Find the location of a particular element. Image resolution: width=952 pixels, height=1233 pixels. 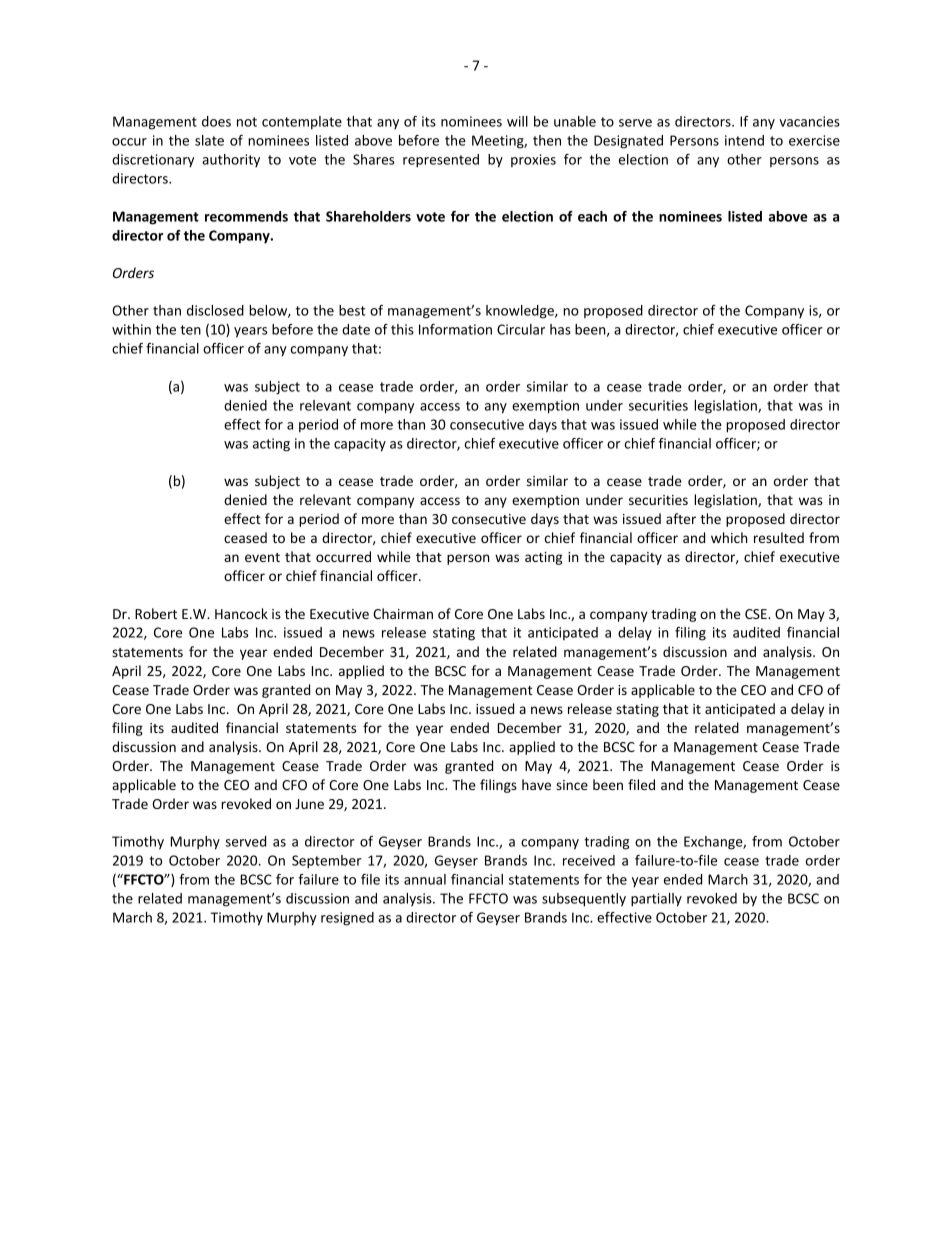

CSE is located at coordinates (757, 614).
